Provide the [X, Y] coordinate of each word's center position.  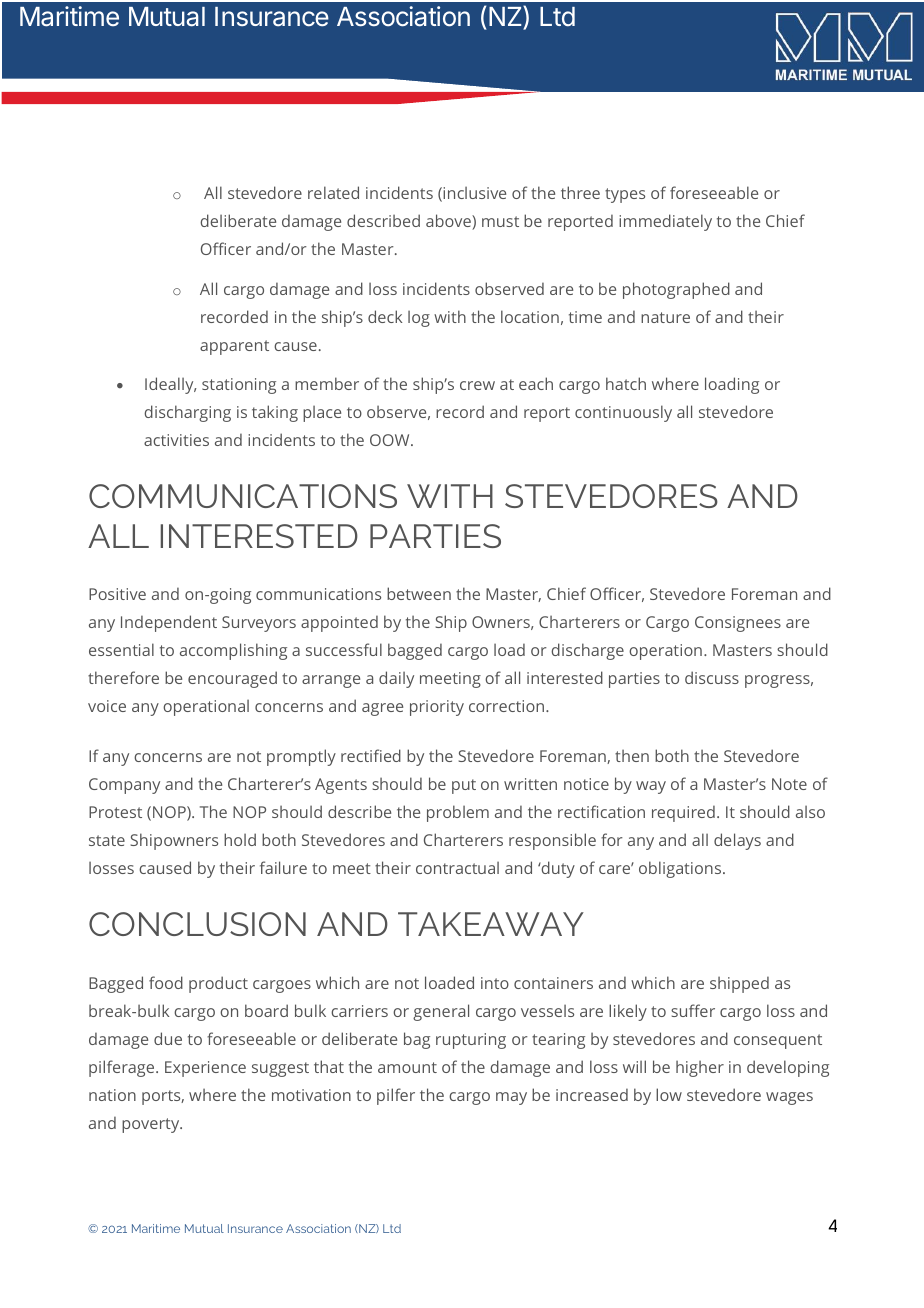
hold [240, 839]
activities [176, 440]
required [683, 813]
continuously [623, 413]
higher [700, 1069]
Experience [205, 1069]
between [419, 593]
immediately [665, 222]
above [449, 222]
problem [458, 813]
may [511, 1098]
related [333, 192]
